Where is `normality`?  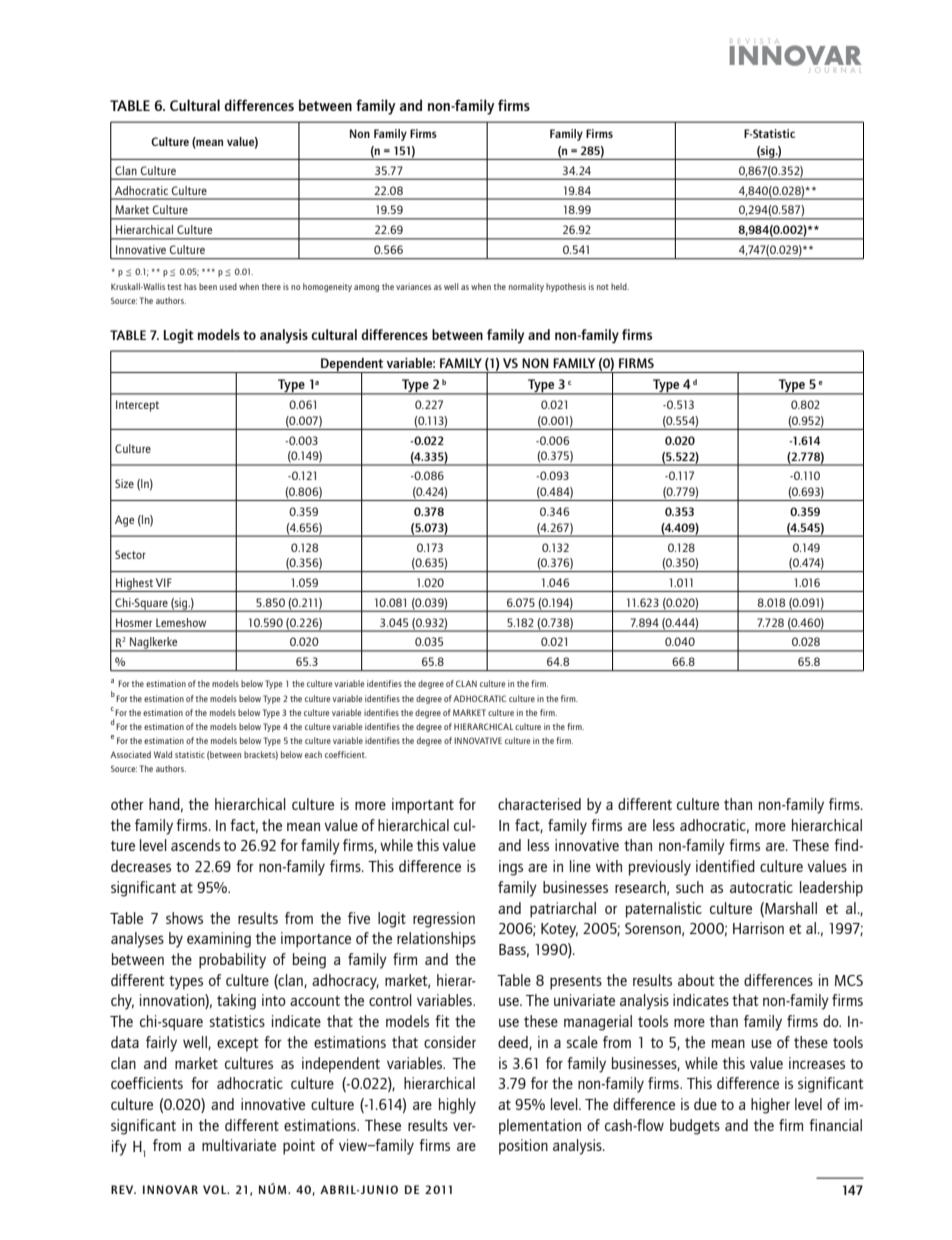 normality is located at coordinates (526, 287).
